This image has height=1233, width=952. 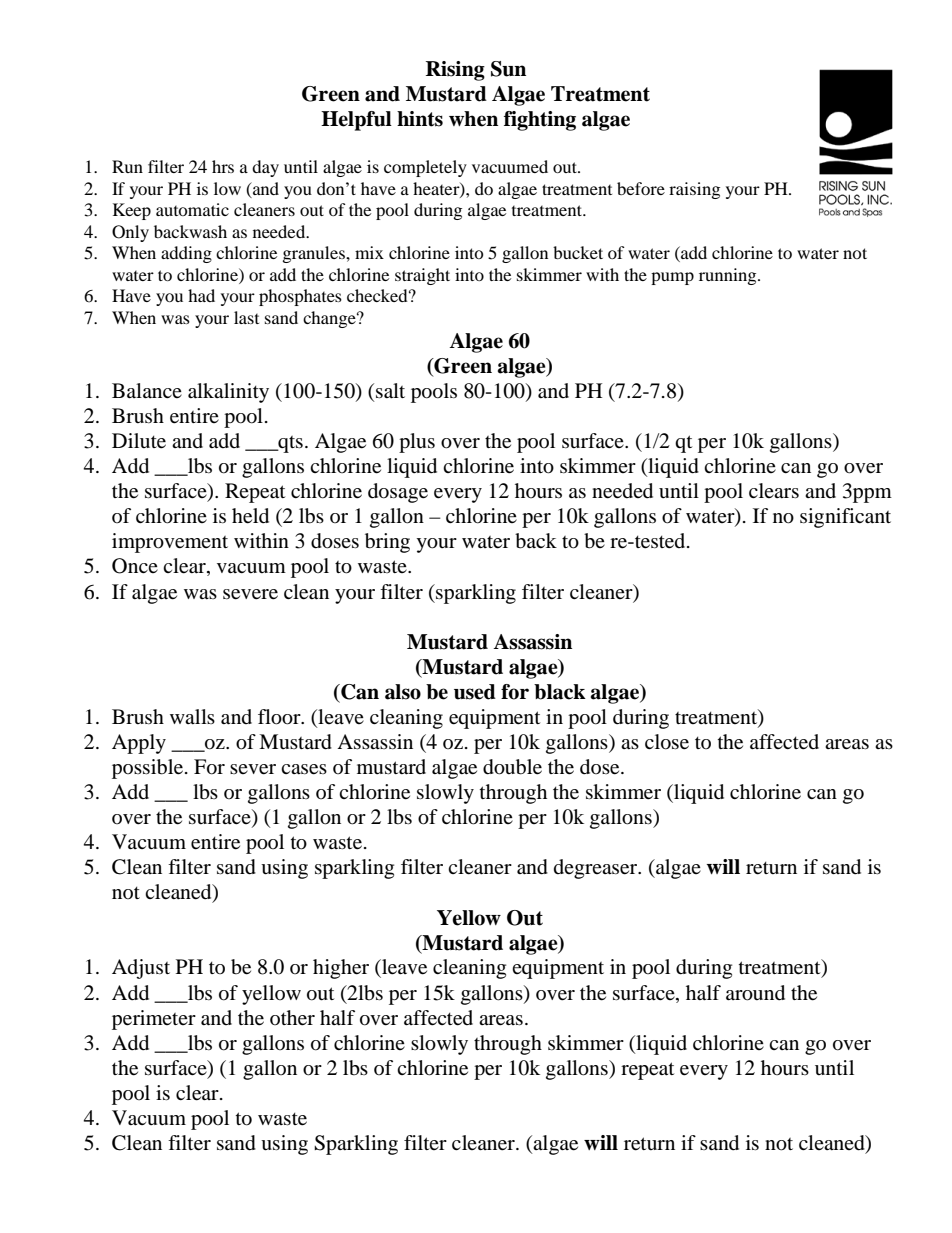 What do you see at coordinates (246, 317) in the image?
I see `last` at bounding box center [246, 317].
